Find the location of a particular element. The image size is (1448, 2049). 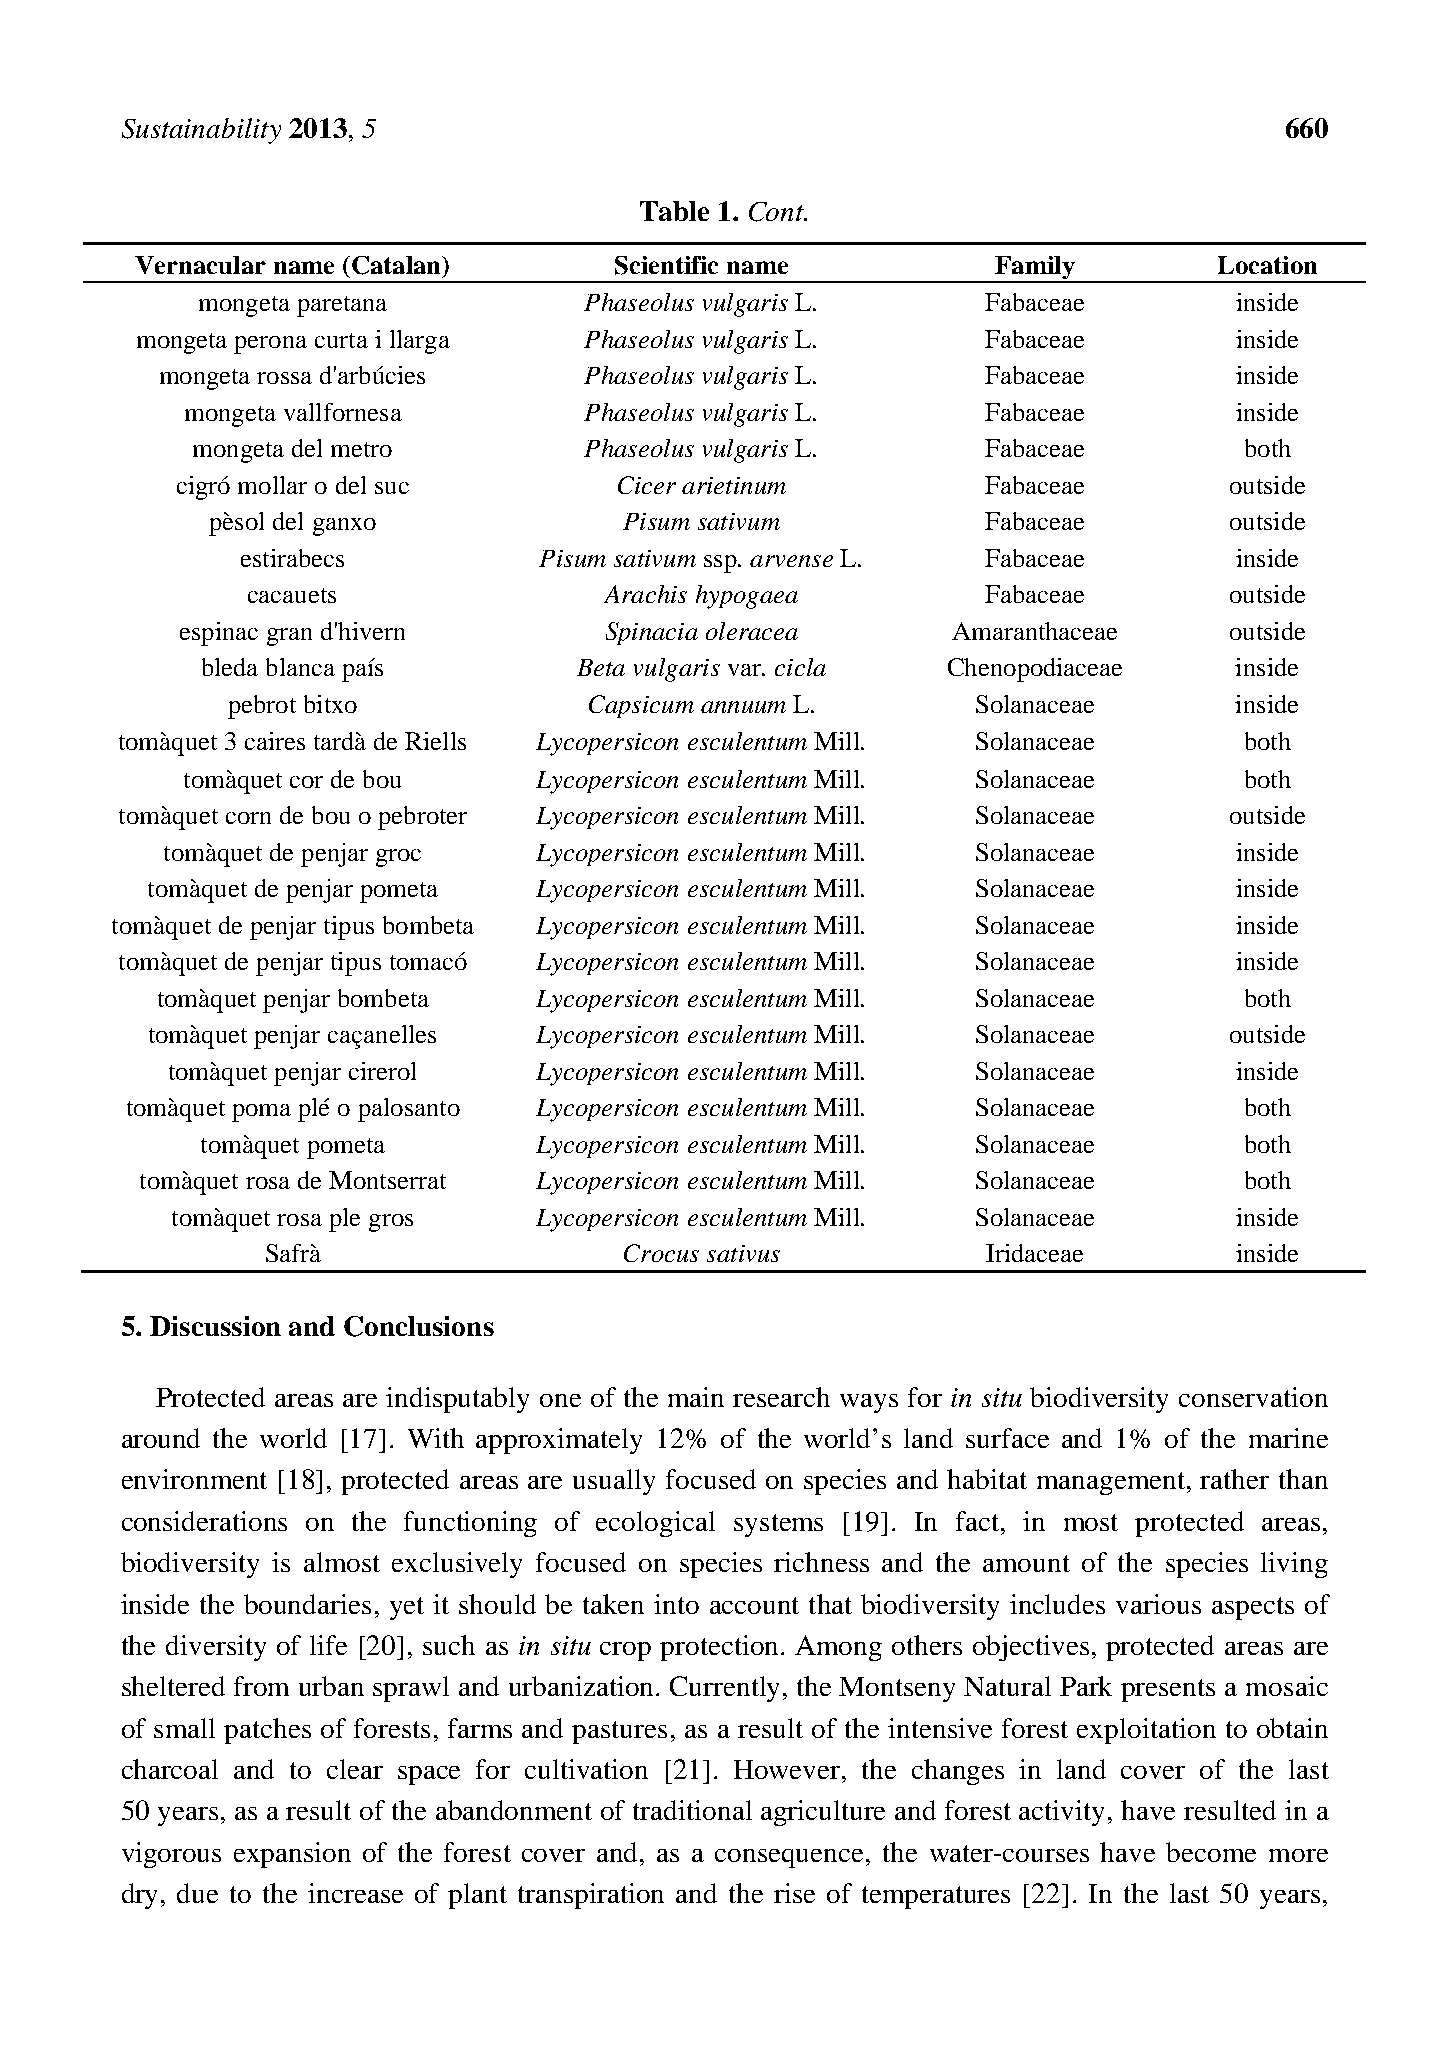

Table is located at coordinates (674, 211).
